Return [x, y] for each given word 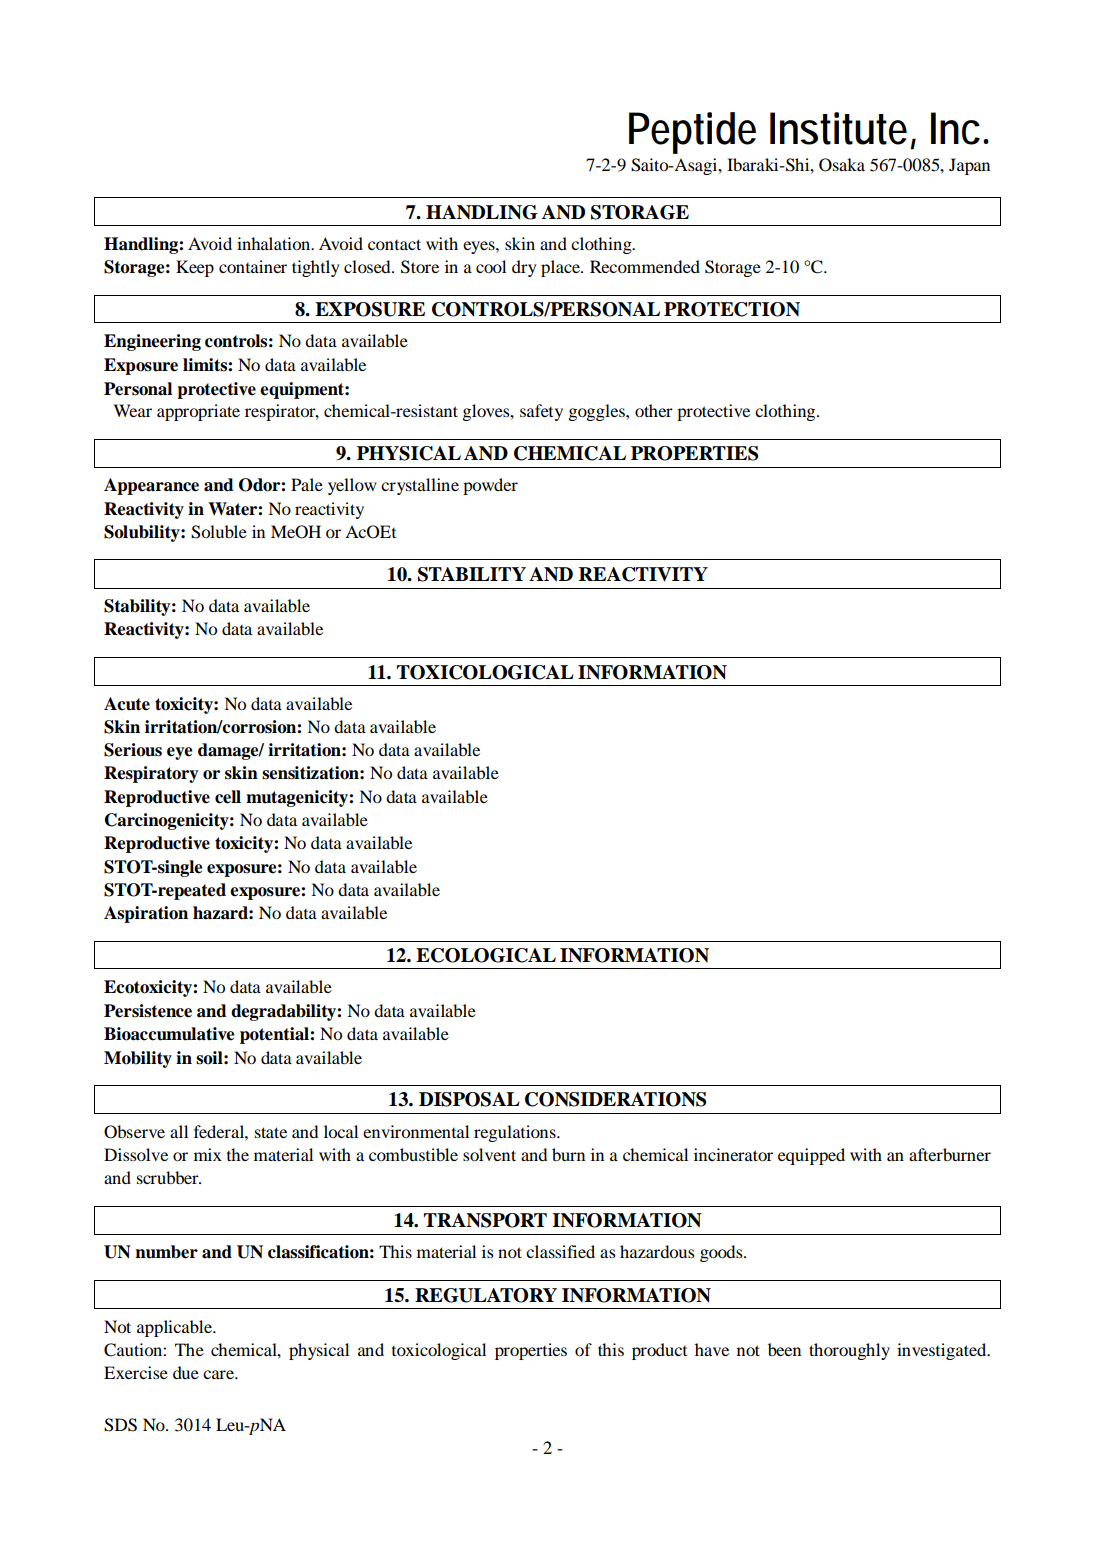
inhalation [275, 243]
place [561, 268]
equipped [811, 1156]
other [654, 410]
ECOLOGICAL [486, 955]
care [219, 1374]
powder [490, 486]
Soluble [219, 532]
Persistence [148, 1011]
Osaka [842, 165]
